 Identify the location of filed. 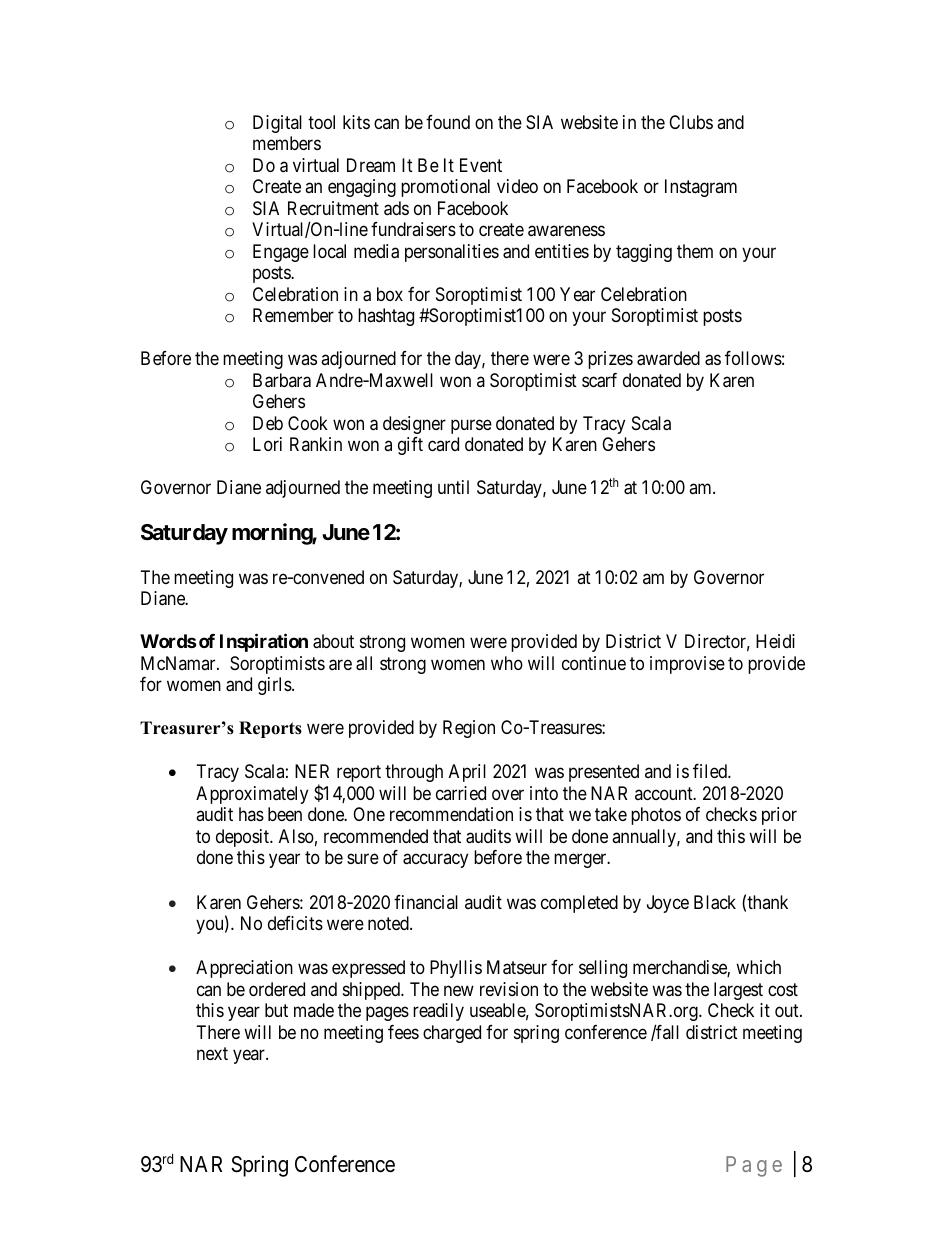
(711, 771).
